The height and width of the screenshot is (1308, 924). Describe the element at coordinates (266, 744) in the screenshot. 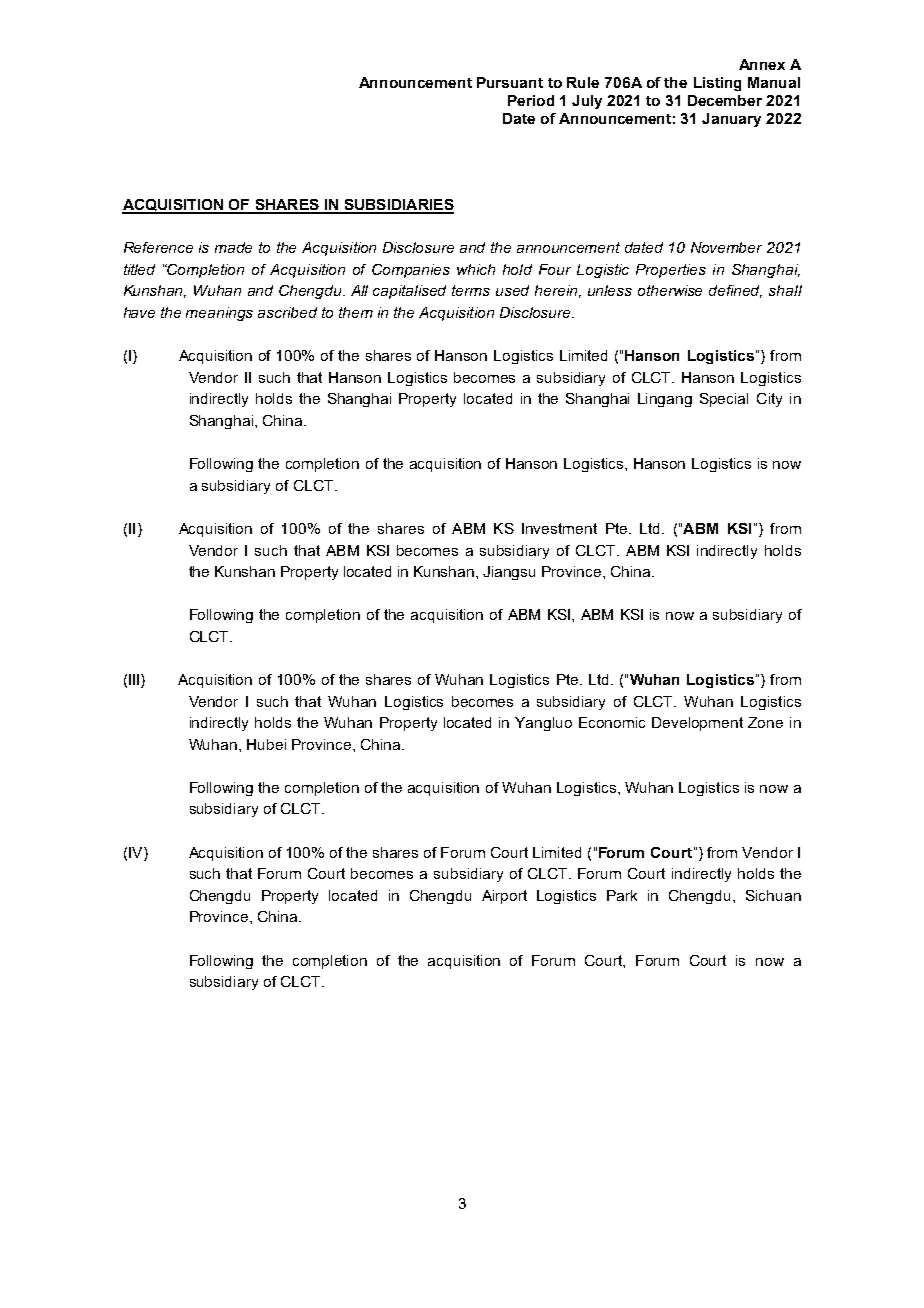

I see `Hubei` at that location.
